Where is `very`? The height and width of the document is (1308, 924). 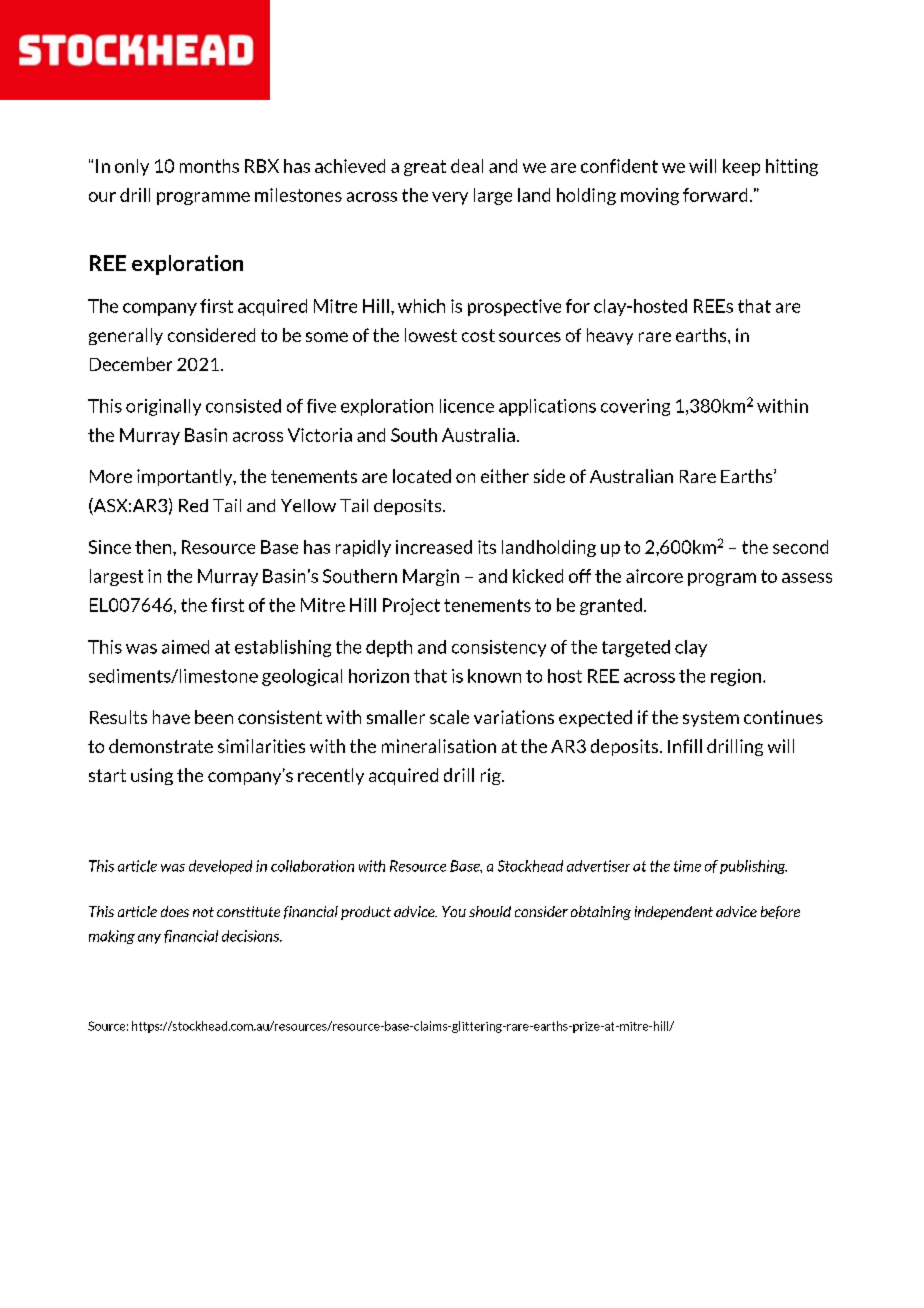 very is located at coordinates (450, 198).
